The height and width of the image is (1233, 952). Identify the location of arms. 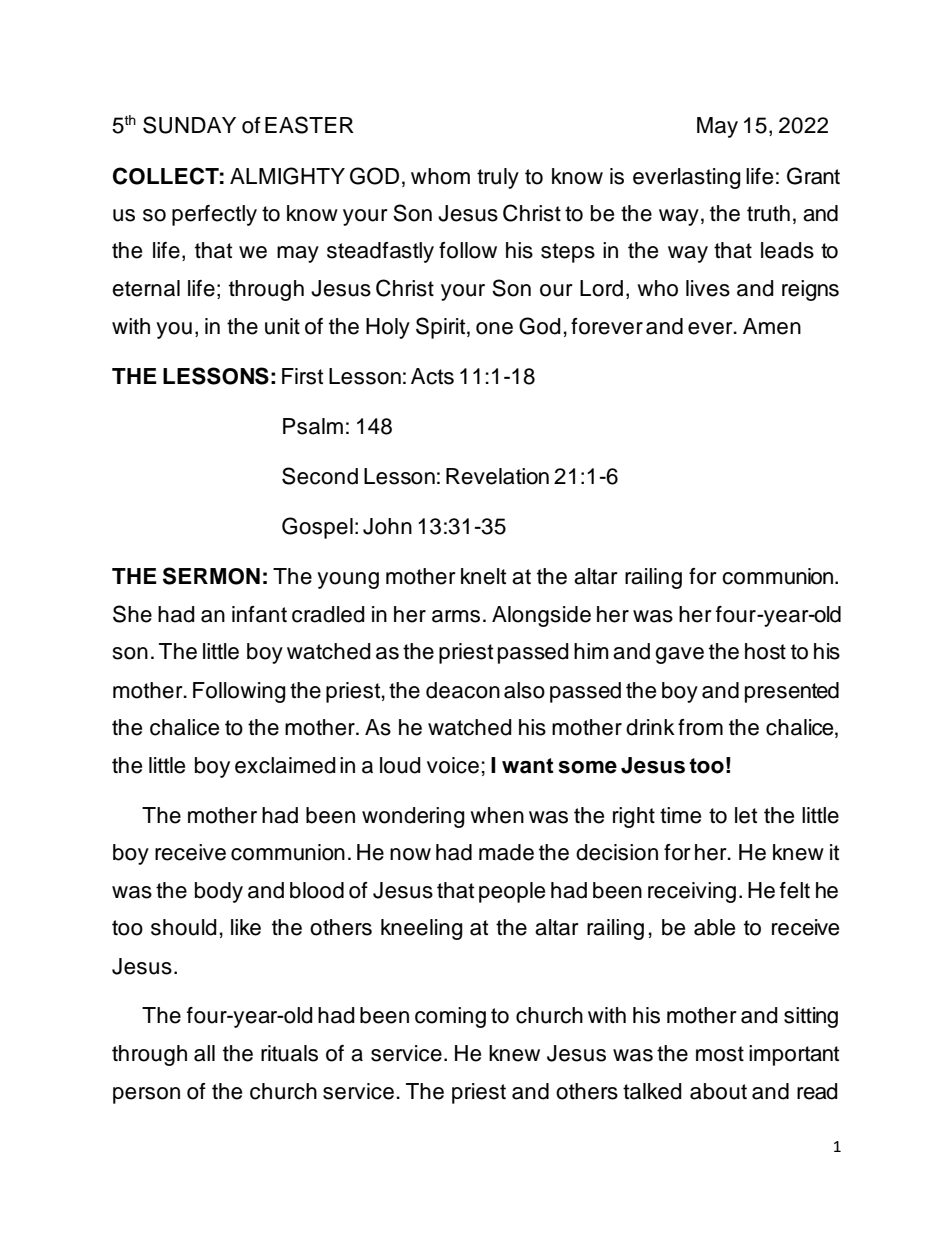
(456, 616).
